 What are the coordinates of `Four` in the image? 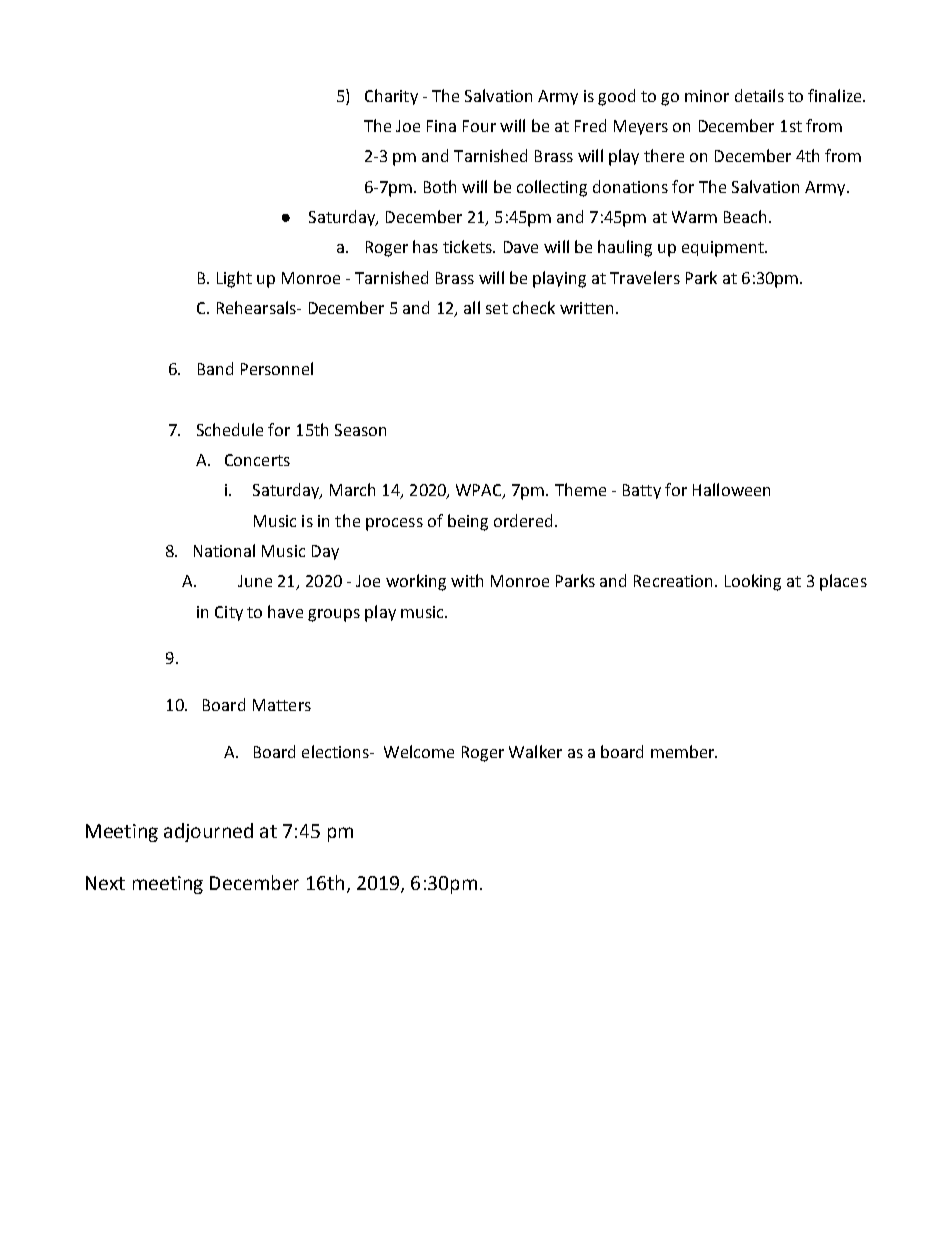 It's located at (479, 126).
